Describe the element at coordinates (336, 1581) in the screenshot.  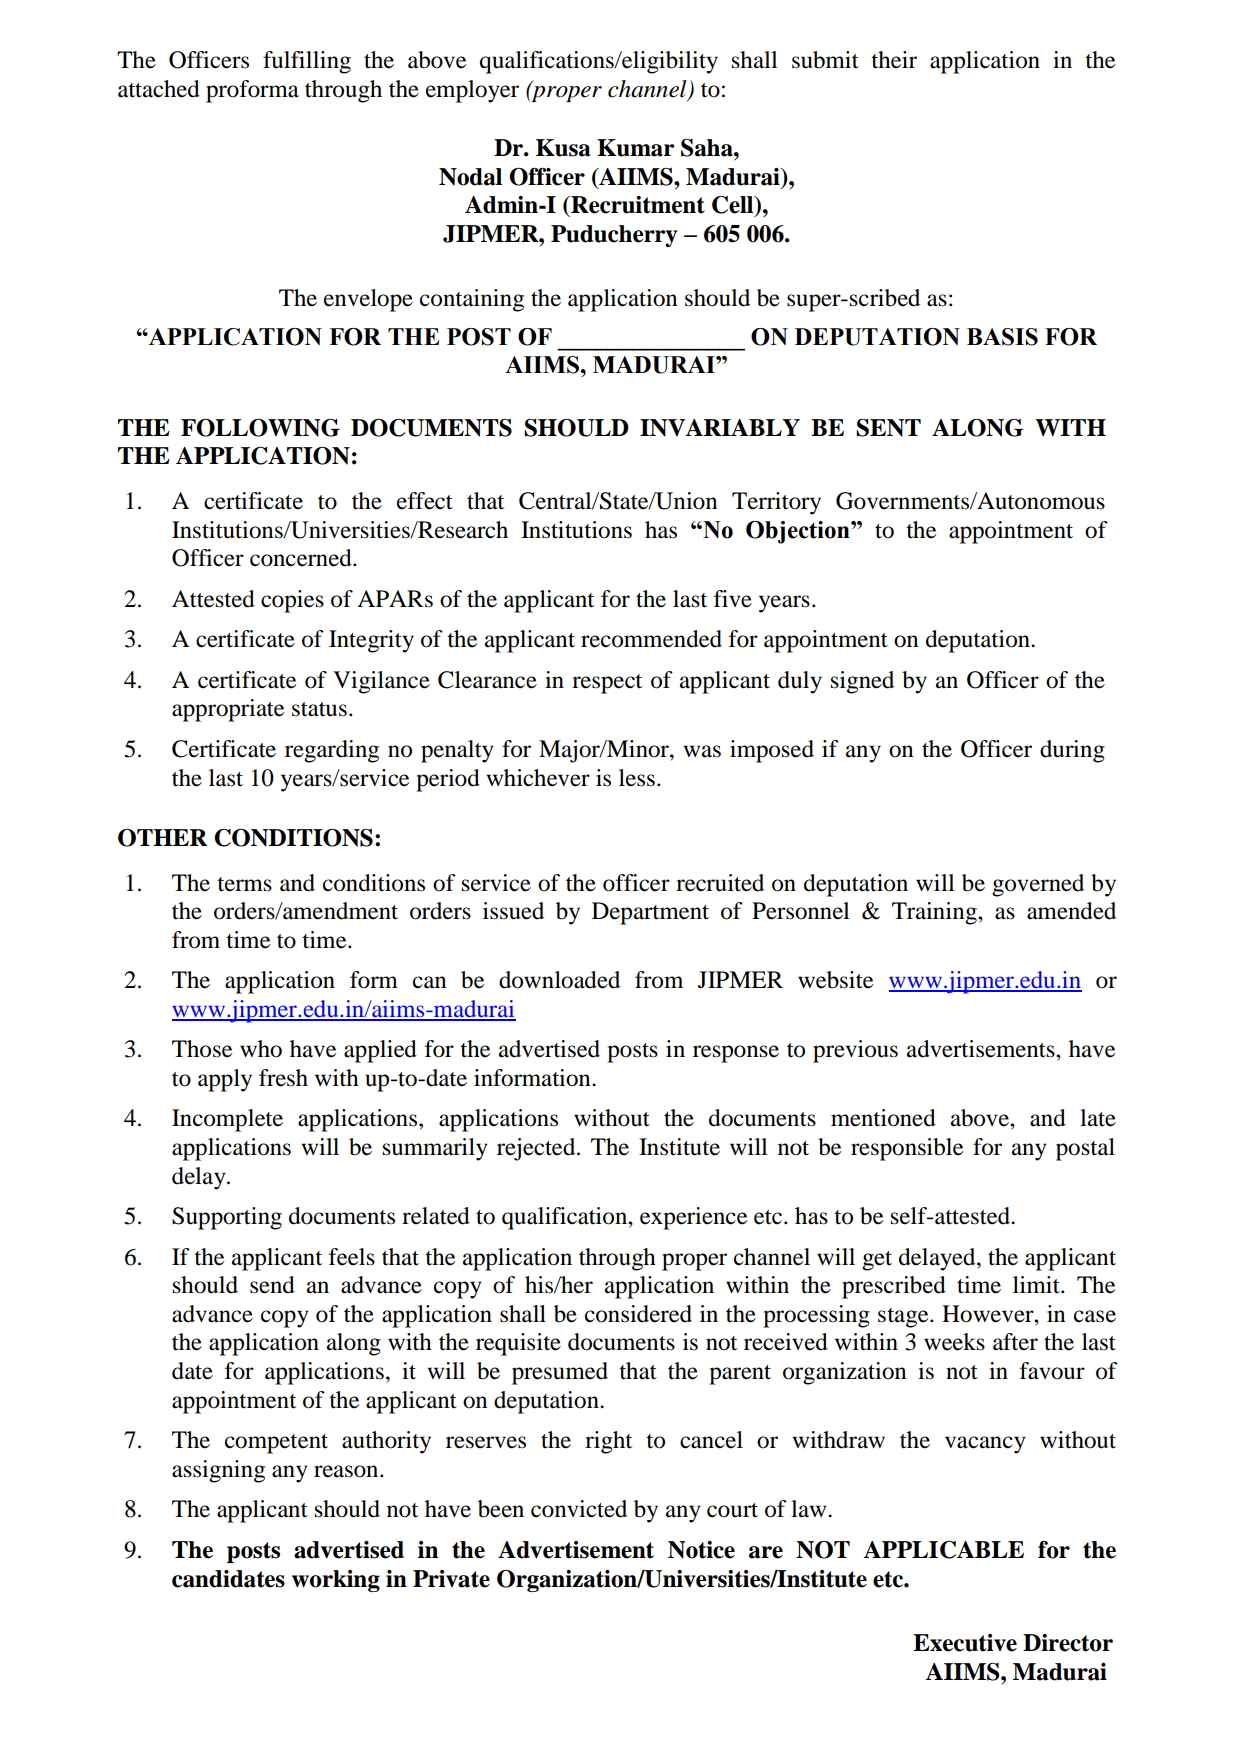
I see `working` at that location.
